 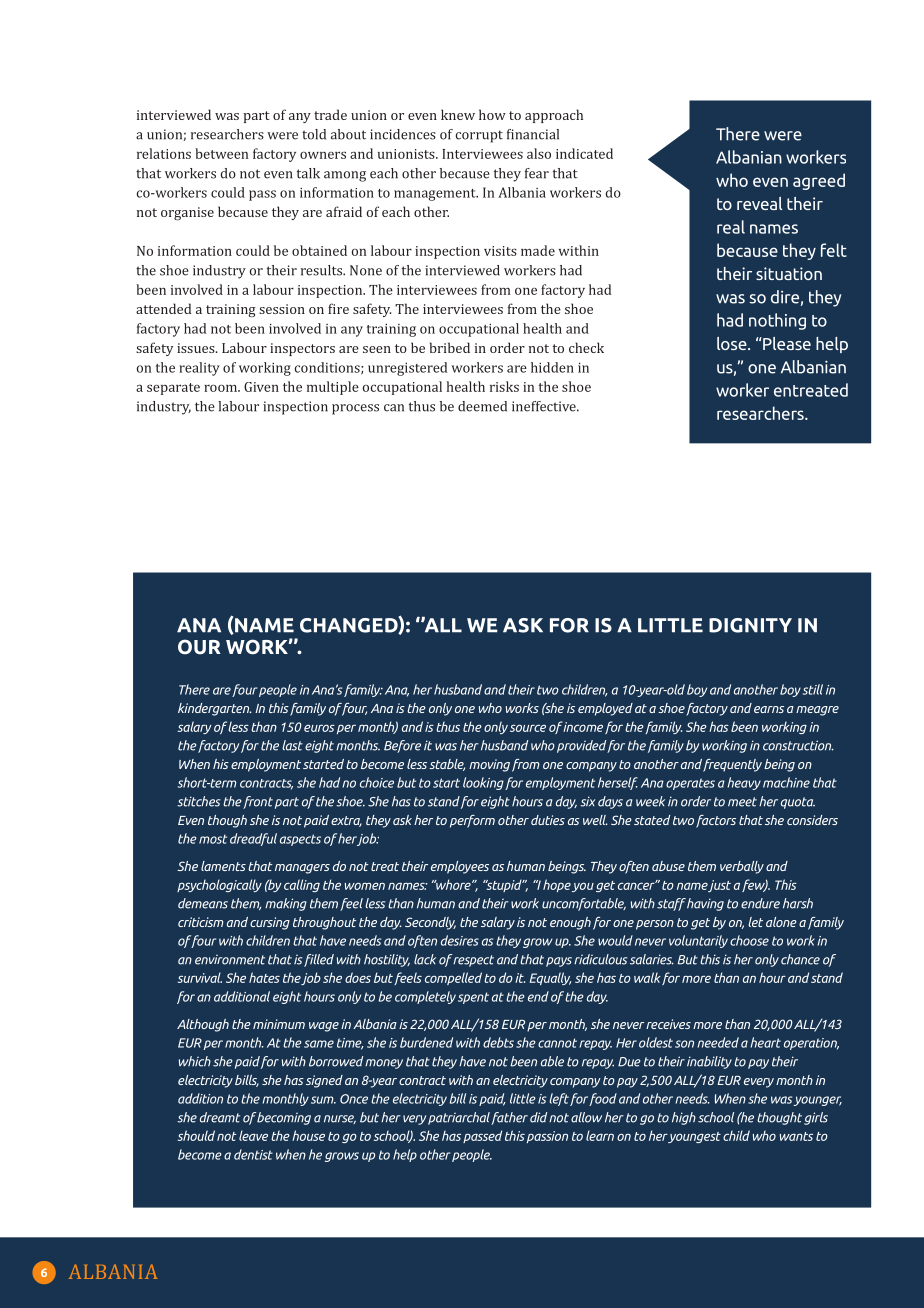 I want to click on DIGNITY, so click(x=750, y=625).
